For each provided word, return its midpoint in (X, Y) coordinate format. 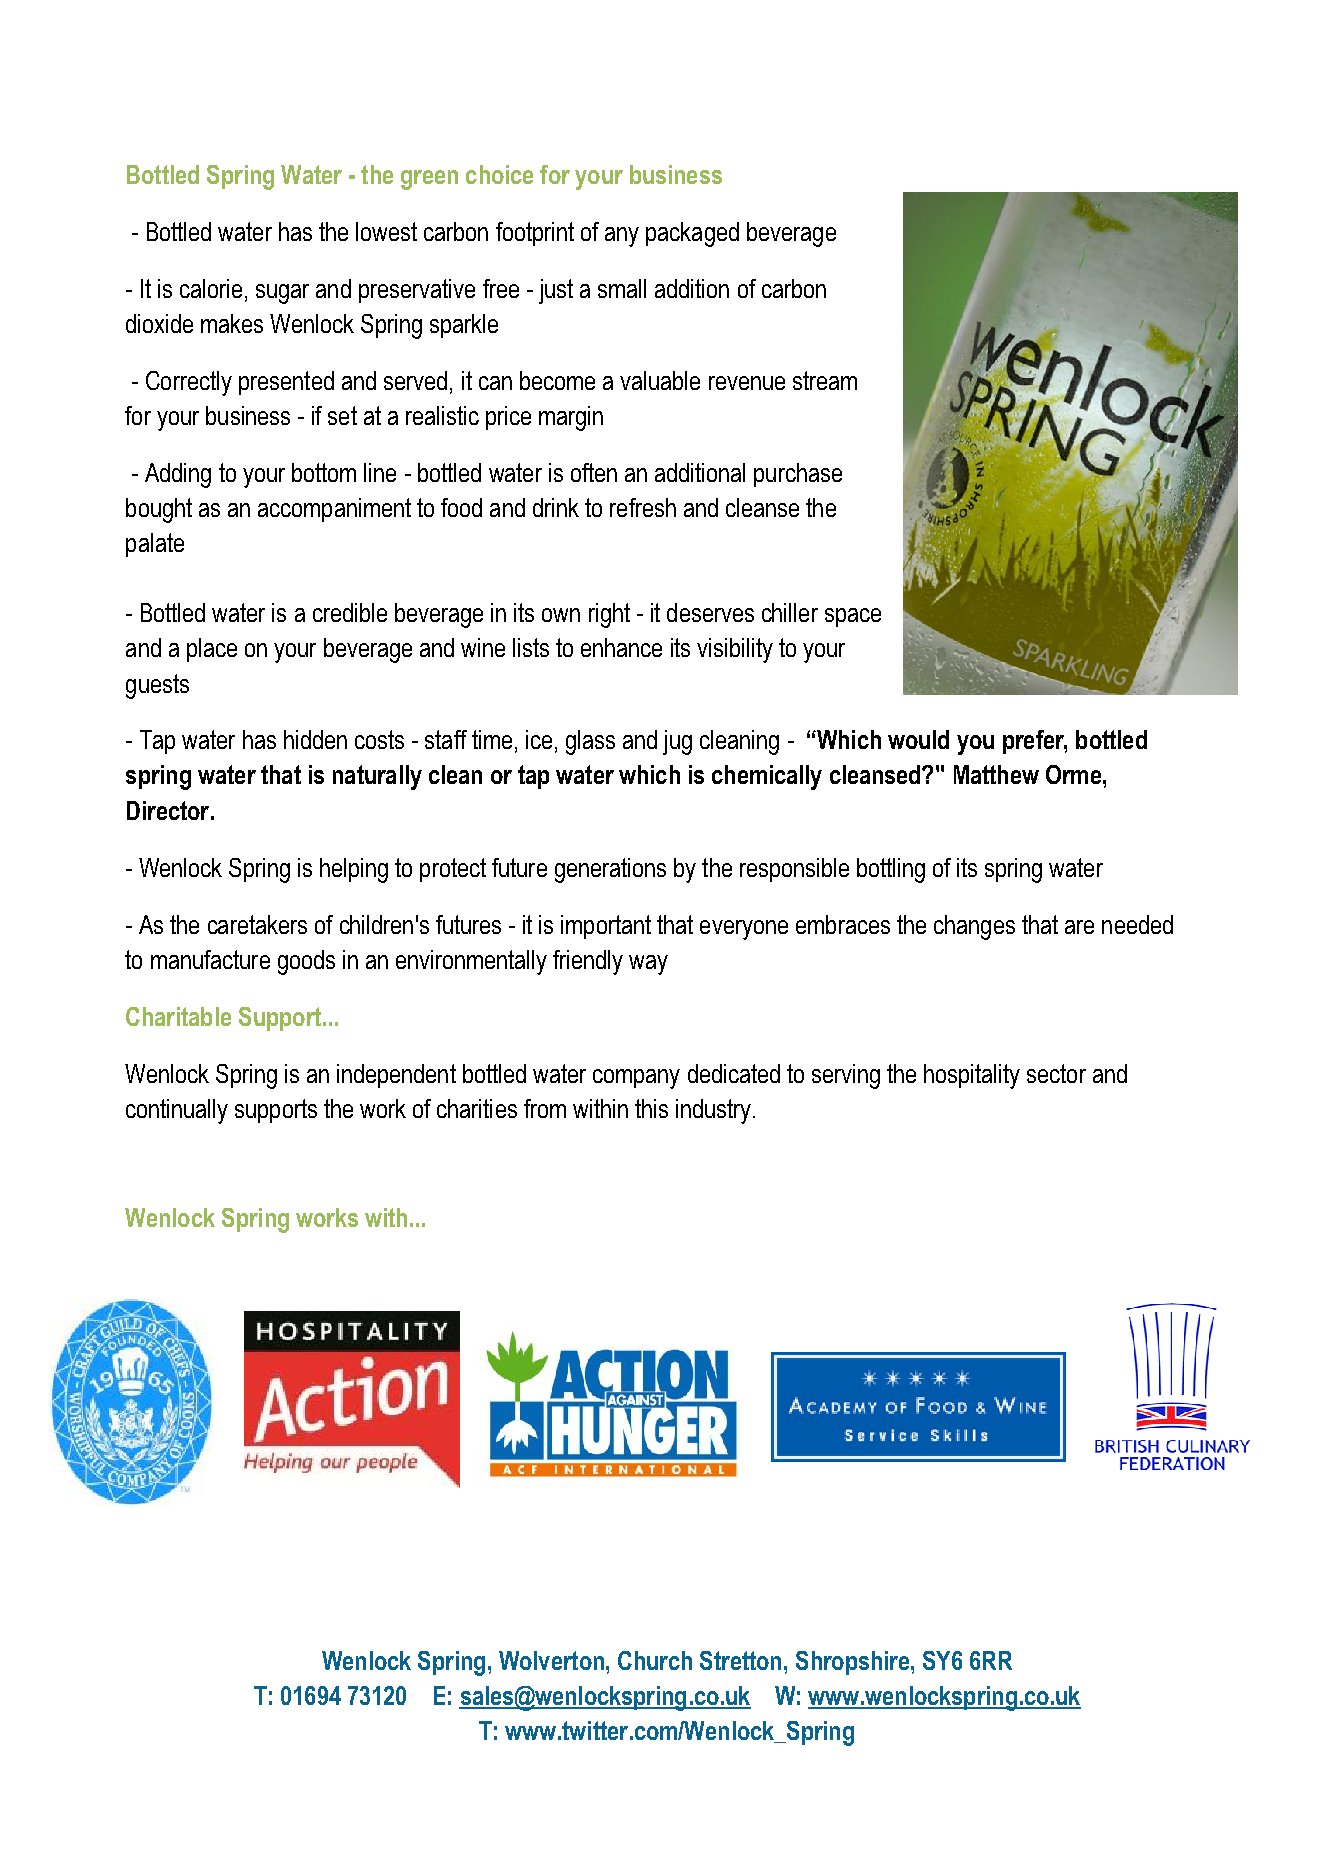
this (651, 1108)
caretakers (257, 924)
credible (350, 612)
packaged (692, 234)
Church (655, 1660)
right (609, 615)
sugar (282, 294)
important (606, 927)
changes (974, 927)
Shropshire (852, 1663)
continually (177, 1111)
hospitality (972, 1076)
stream (825, 380)
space (853, 617)
